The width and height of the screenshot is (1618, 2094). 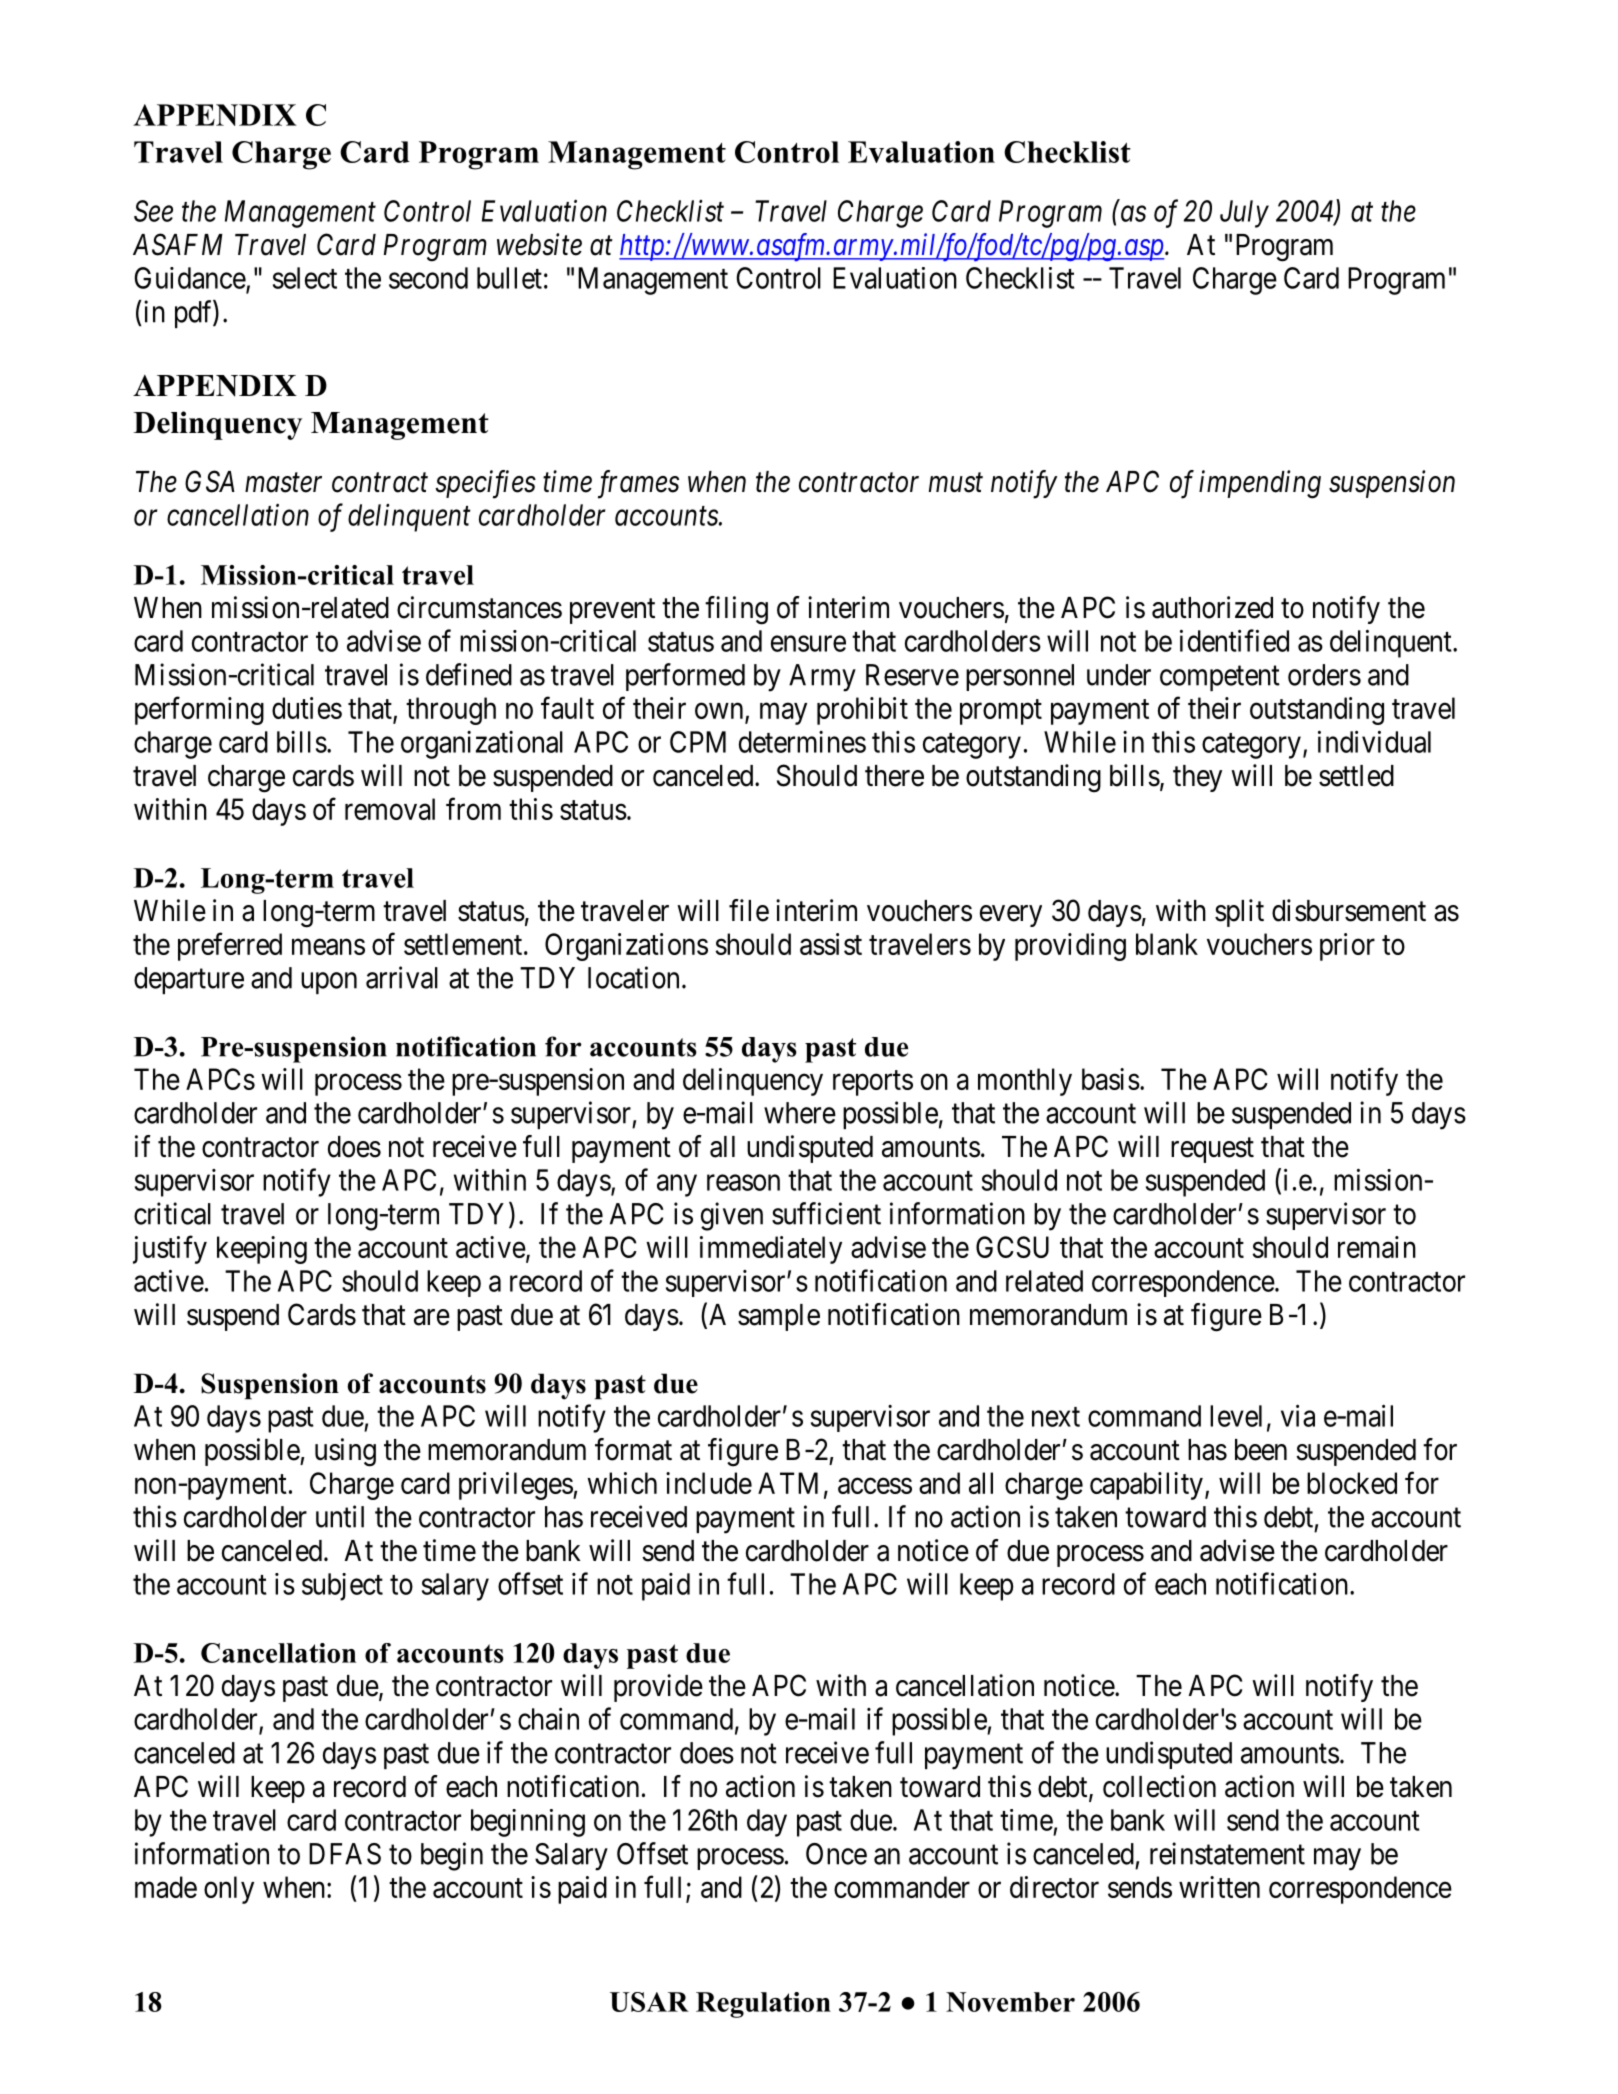 I want to click on select, so click(x=305, y=278).
